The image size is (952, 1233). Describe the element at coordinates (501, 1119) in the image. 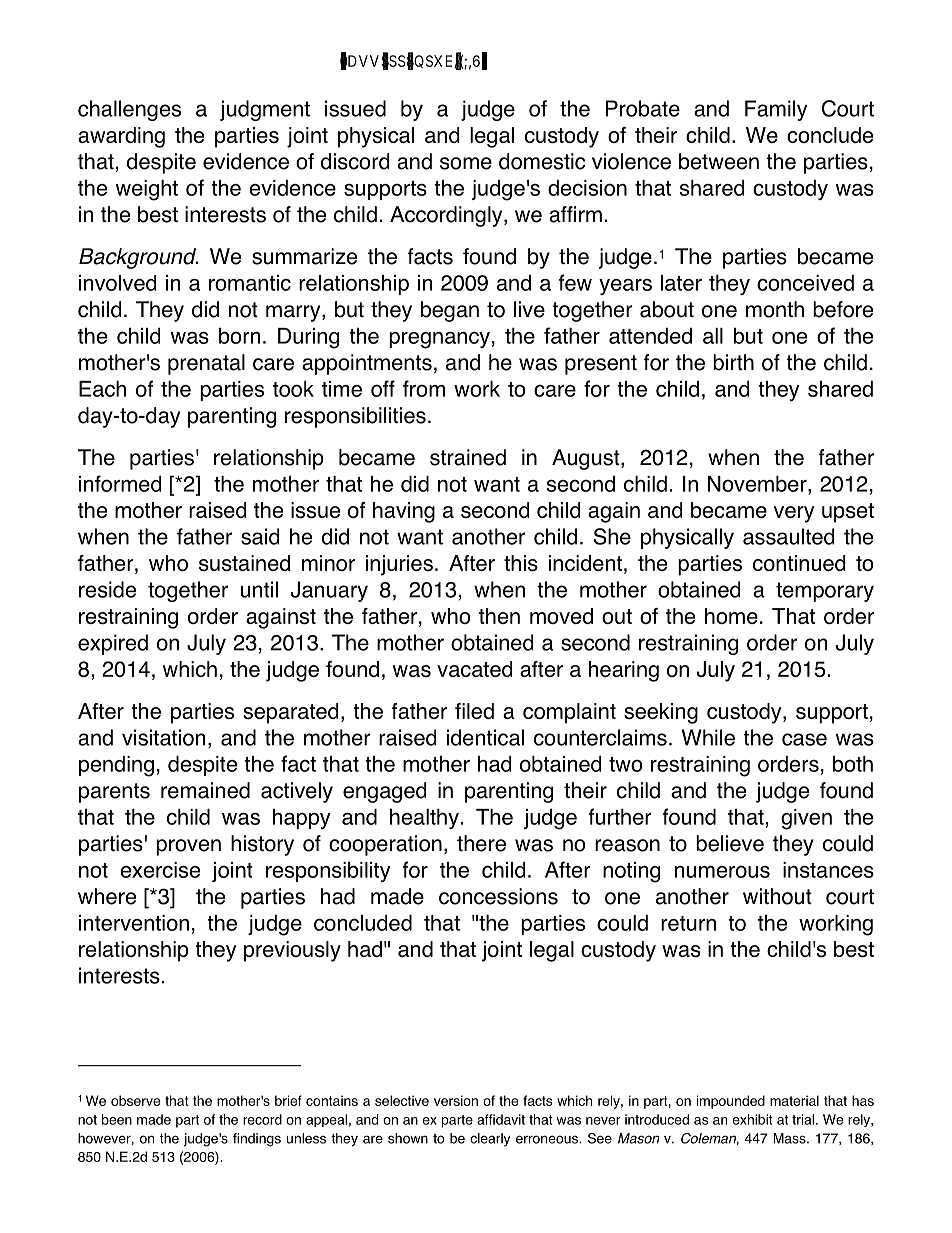

I see `affidavit` at that location.
